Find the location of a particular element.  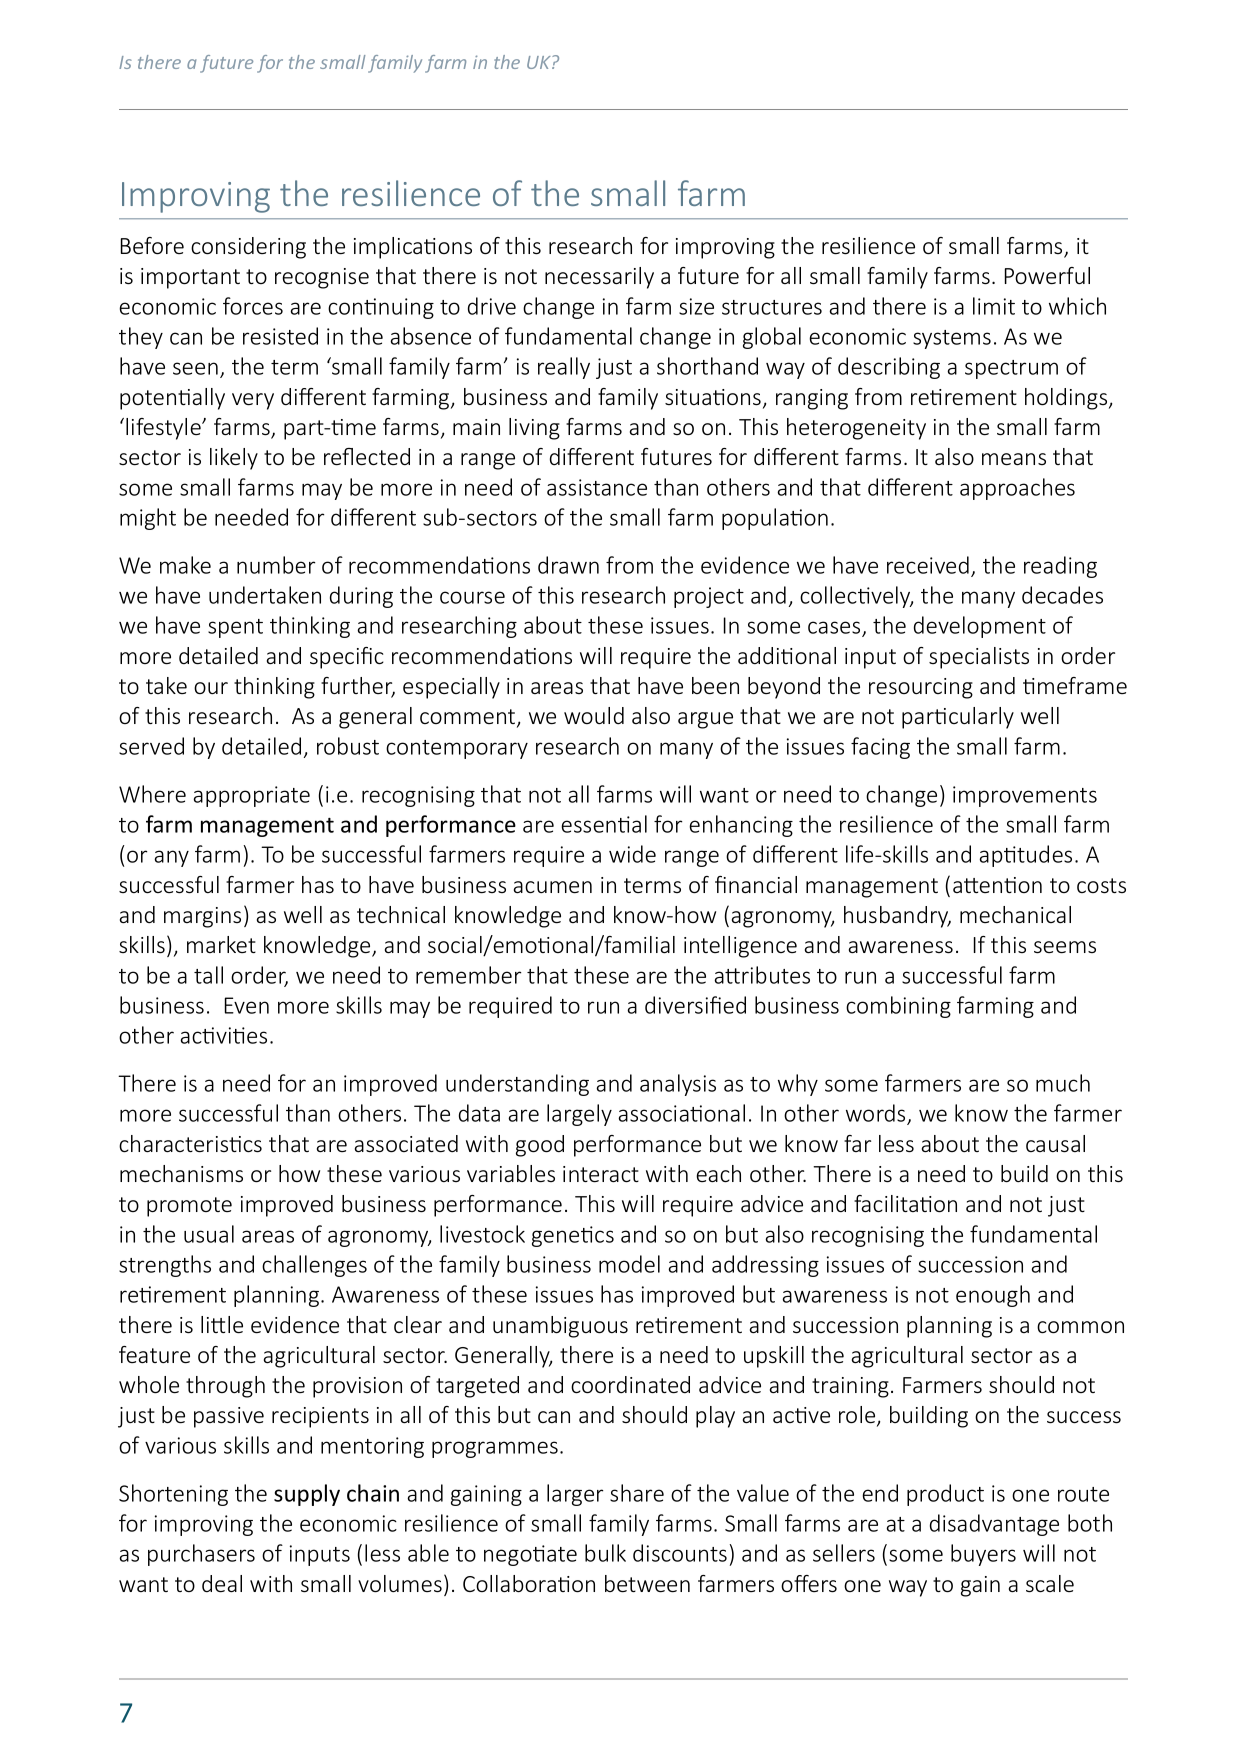

bulk is located at coordinates (605, 1553).
